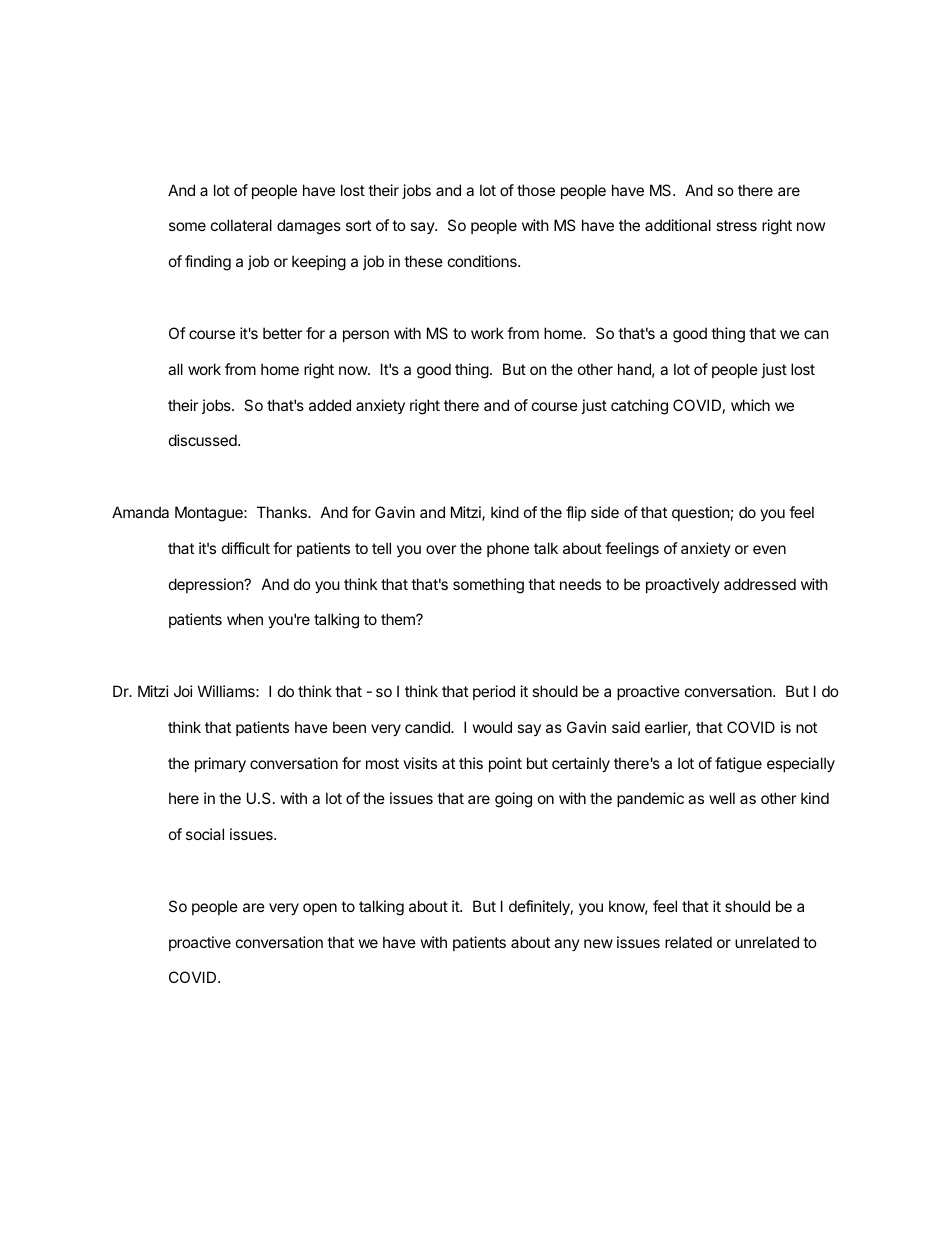 The width and height of the screenshot is (952, 1233). I want to click on collateral, so click(241, 225).
